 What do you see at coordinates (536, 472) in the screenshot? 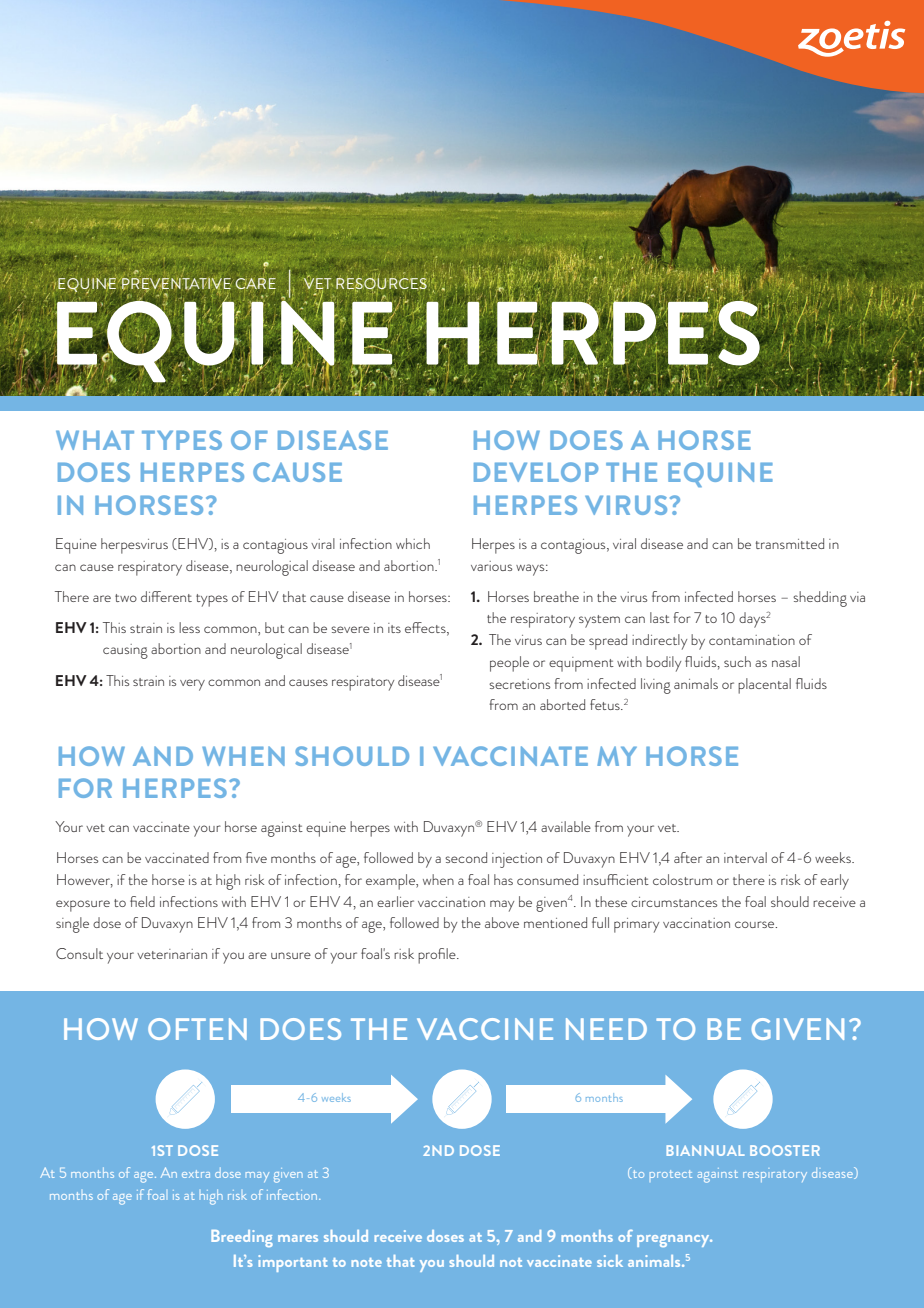
I see `DEVELOP` at bounding box center [536, 472].
